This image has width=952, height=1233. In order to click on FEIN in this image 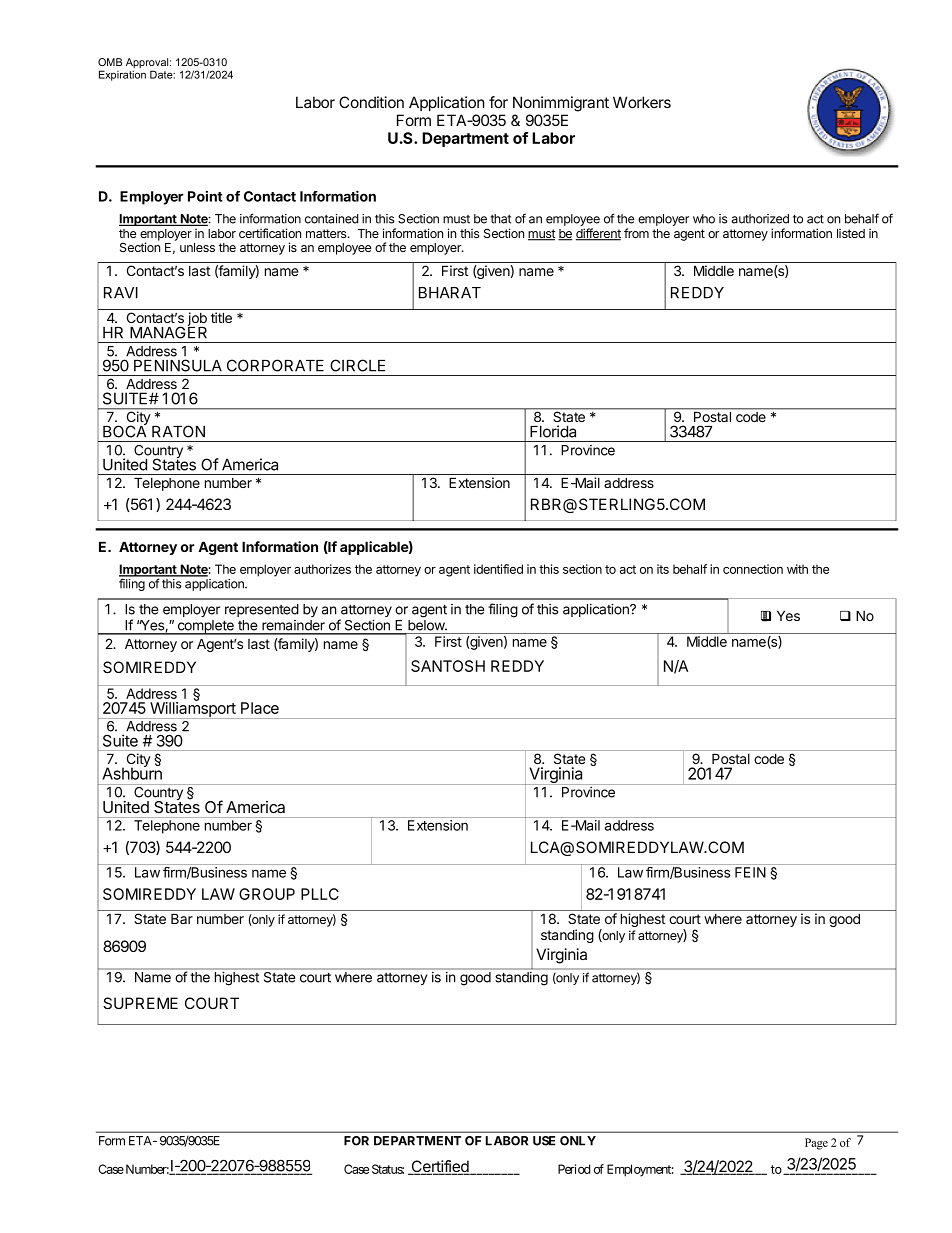, I will do `click(750, 872)`.
